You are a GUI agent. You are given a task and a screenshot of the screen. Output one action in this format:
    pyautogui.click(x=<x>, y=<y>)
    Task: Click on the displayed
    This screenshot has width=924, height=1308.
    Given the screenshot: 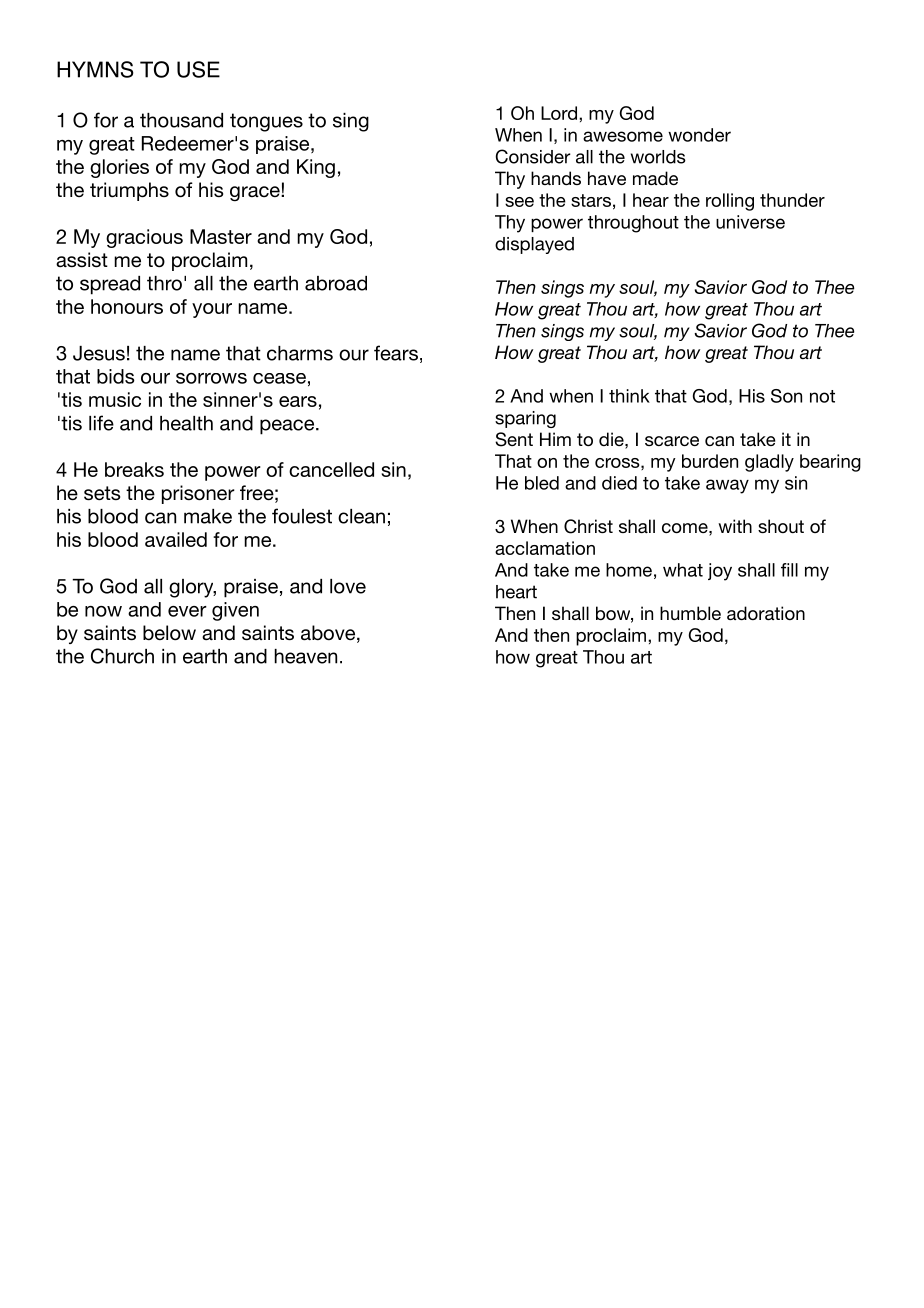 What is the action you would take?
    pyautogui.click(x=534, y=245)
